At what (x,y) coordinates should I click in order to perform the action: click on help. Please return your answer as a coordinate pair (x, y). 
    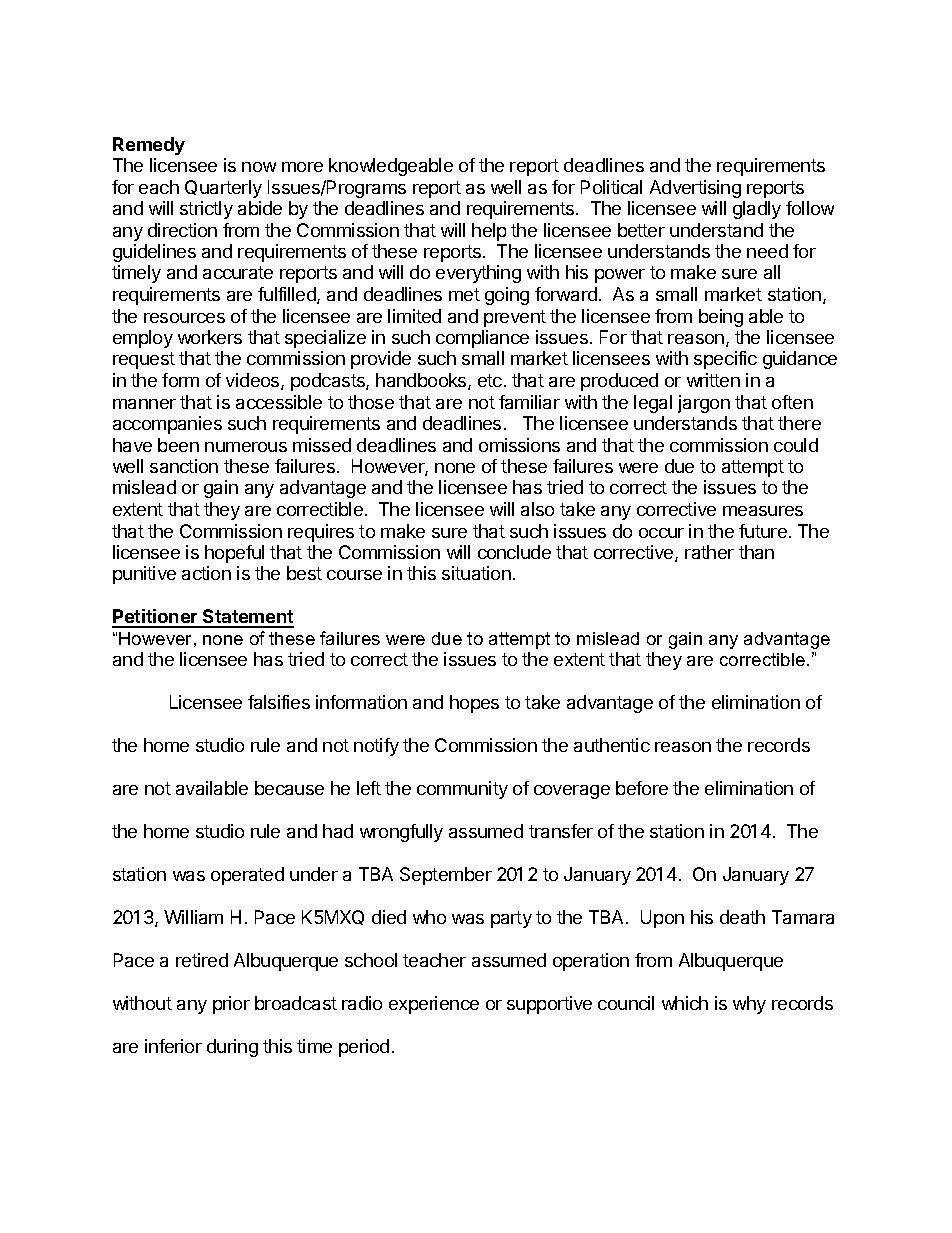
    Looking at the image, I should click on (489, 232).
